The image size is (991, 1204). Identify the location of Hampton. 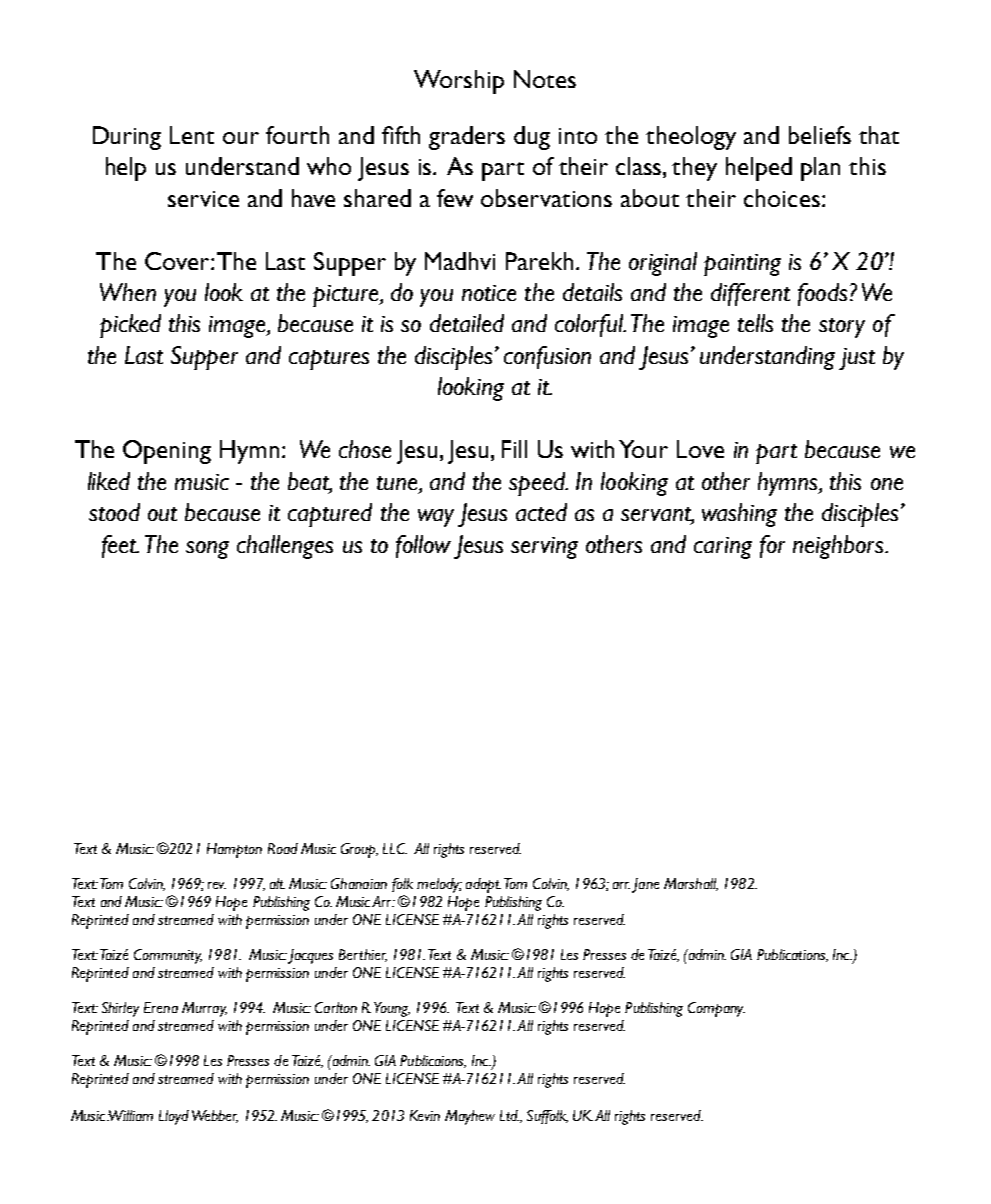
(234, 850).
